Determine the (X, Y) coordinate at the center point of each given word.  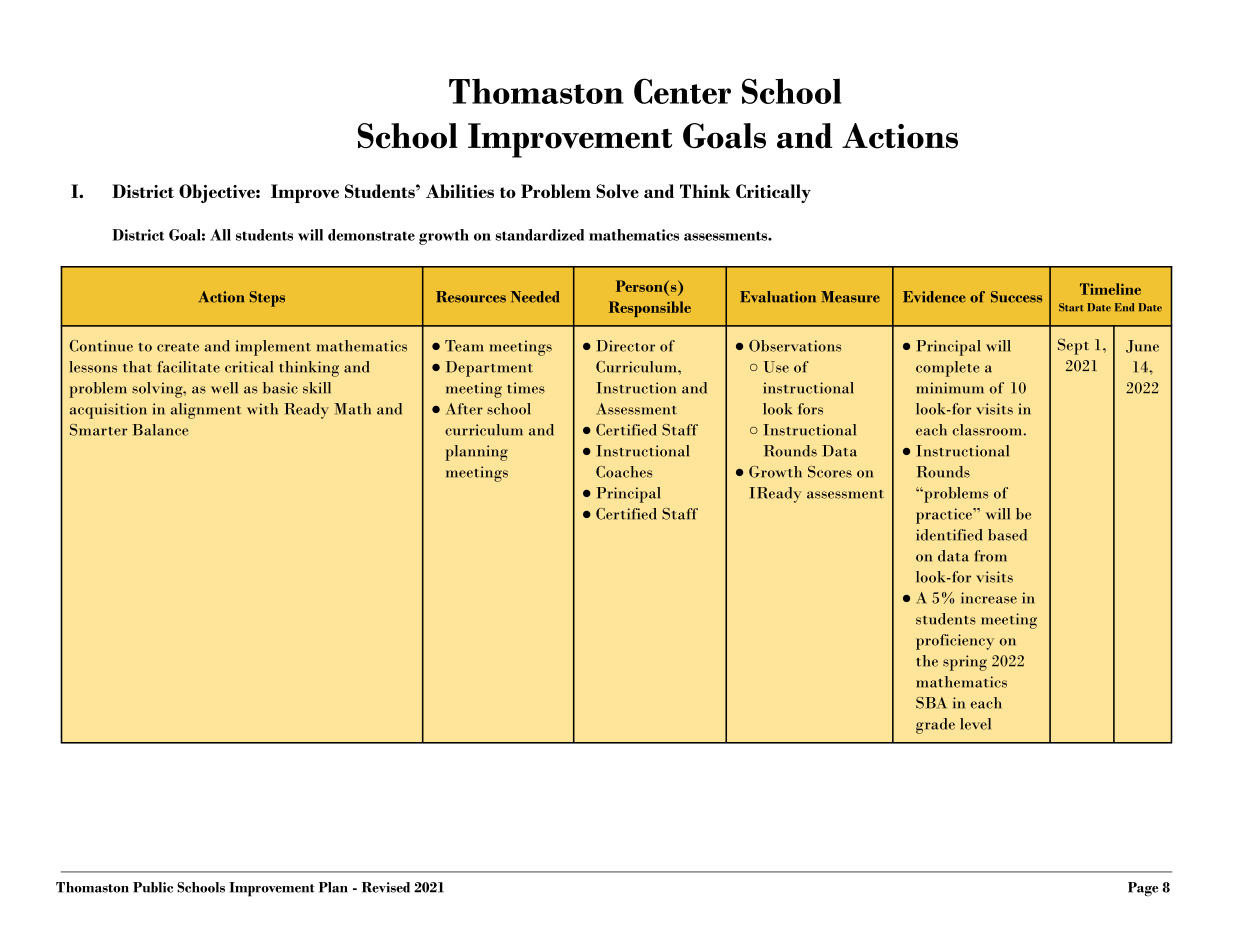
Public (153, 887)
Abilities (460, 191)
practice (945, 516)
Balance (160, 430)
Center (682, 91)
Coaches (624, 472)
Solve (617, 191)
